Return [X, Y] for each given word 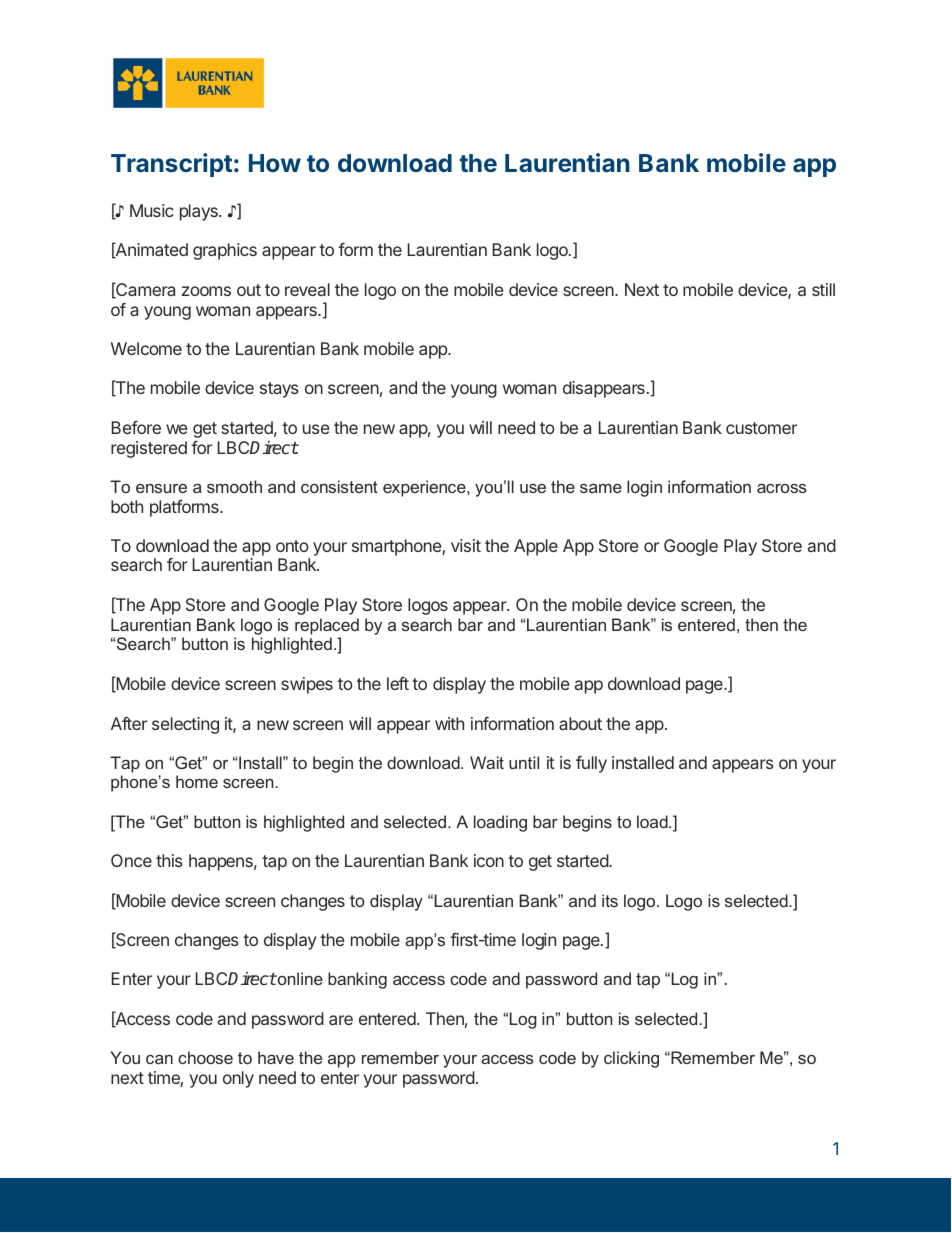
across [782, 488]
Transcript [171, 165]
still [823, 289]
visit [466, 545]
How [275, 163]
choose [205, 1057]
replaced [327, 626]
